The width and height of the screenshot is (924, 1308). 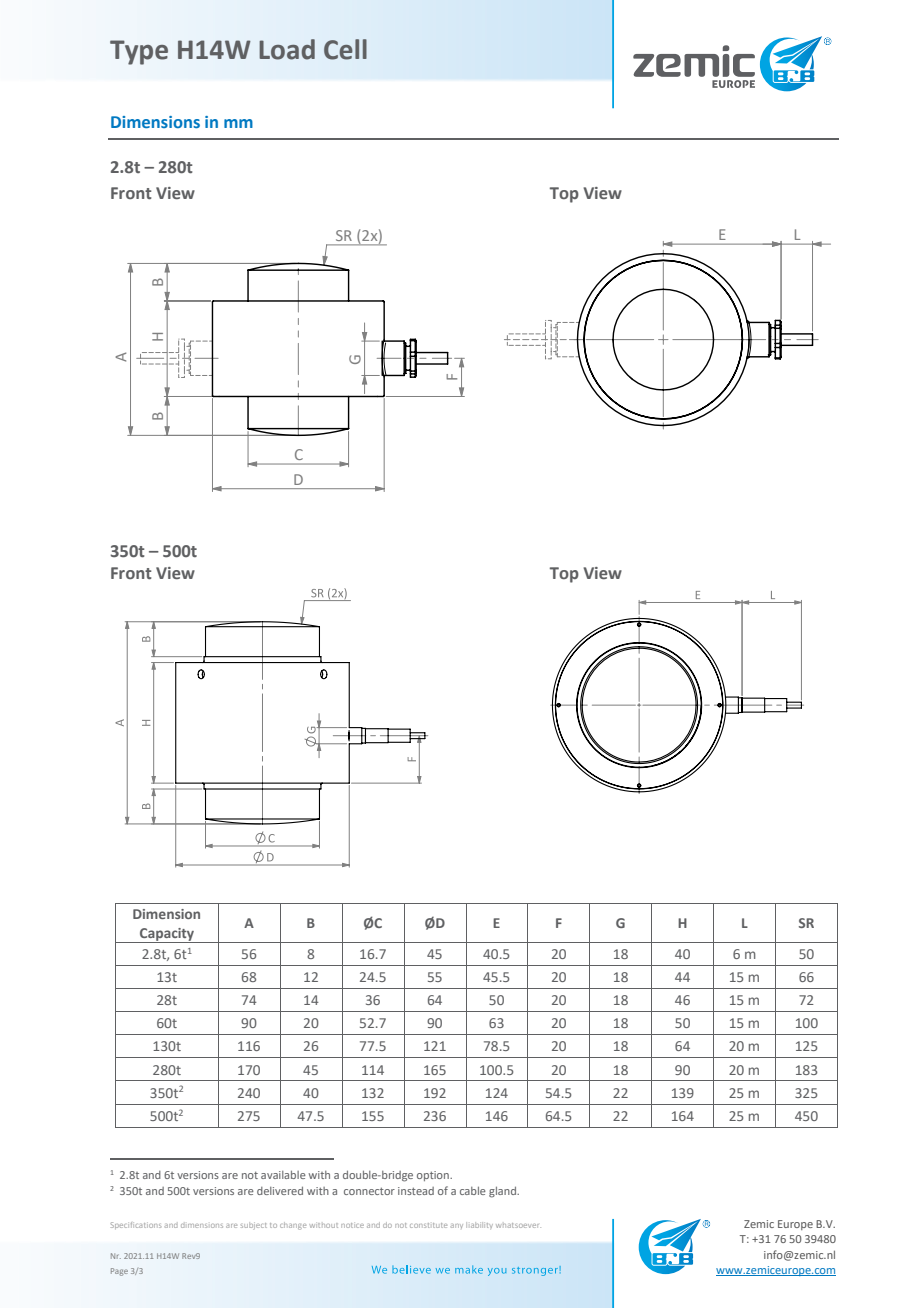 I want to click on cable, so click(x=473, y=1191).
